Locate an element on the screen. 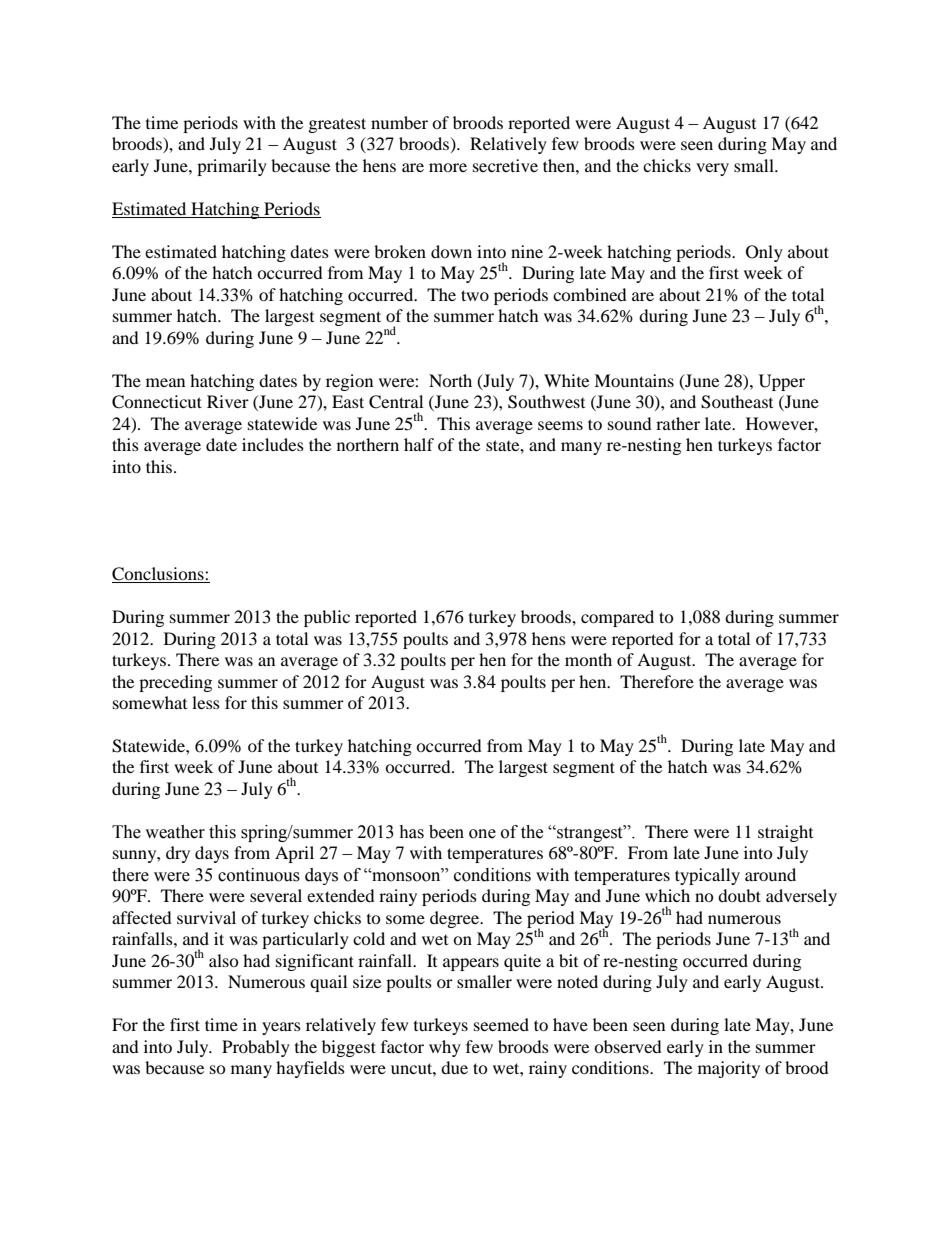 The image size is (952, 1233). includes is located at coordinates (273, 444).
